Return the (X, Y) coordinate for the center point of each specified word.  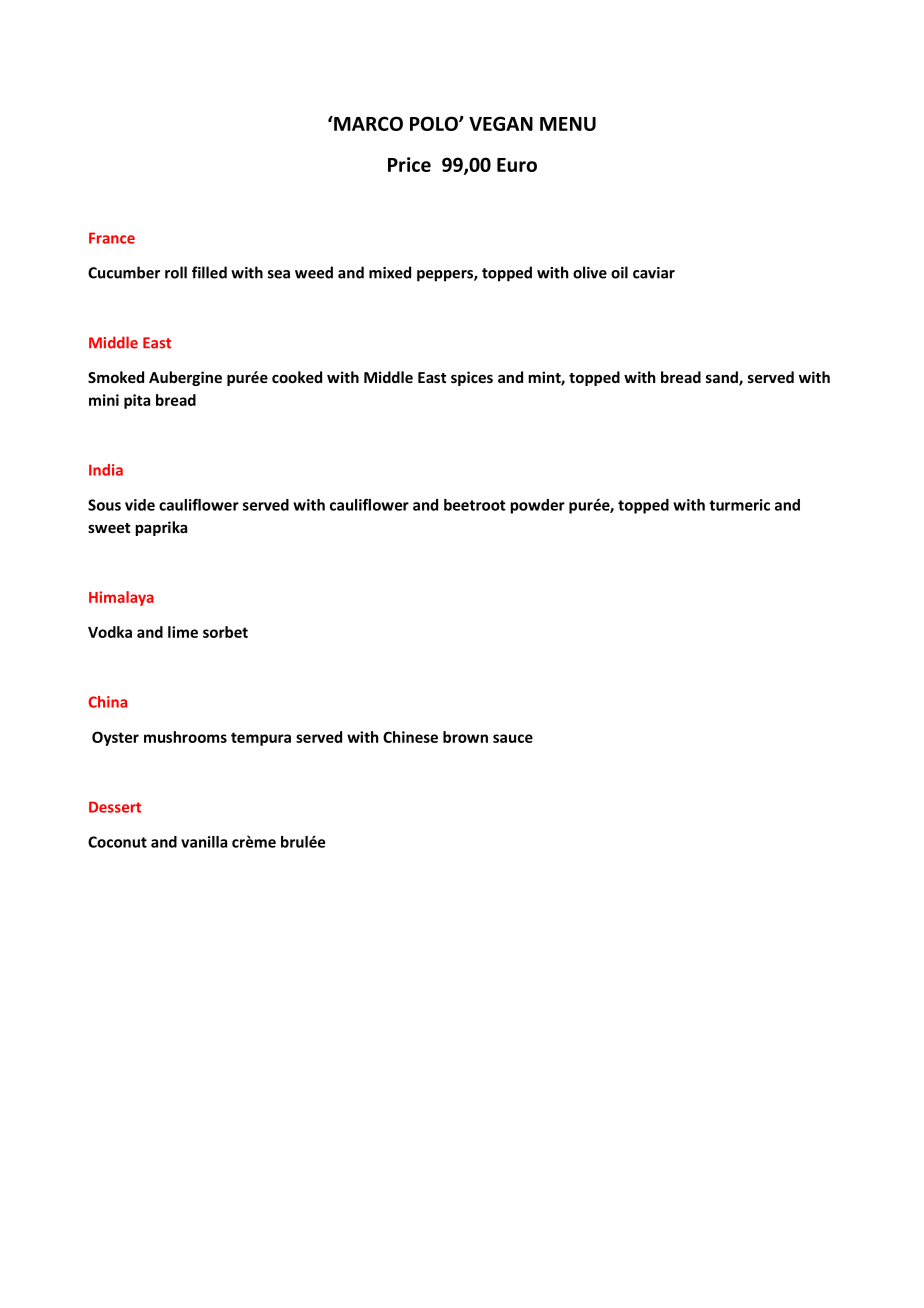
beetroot (475, 505)
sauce (513, 738)
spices (472, 378)
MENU (568, 124)
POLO (435, 123)
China (107, 702)
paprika (161, 528)
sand (723, 378)
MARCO (367, 123)
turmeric (739, 505)
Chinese (410, 737)
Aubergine (185, 378)
